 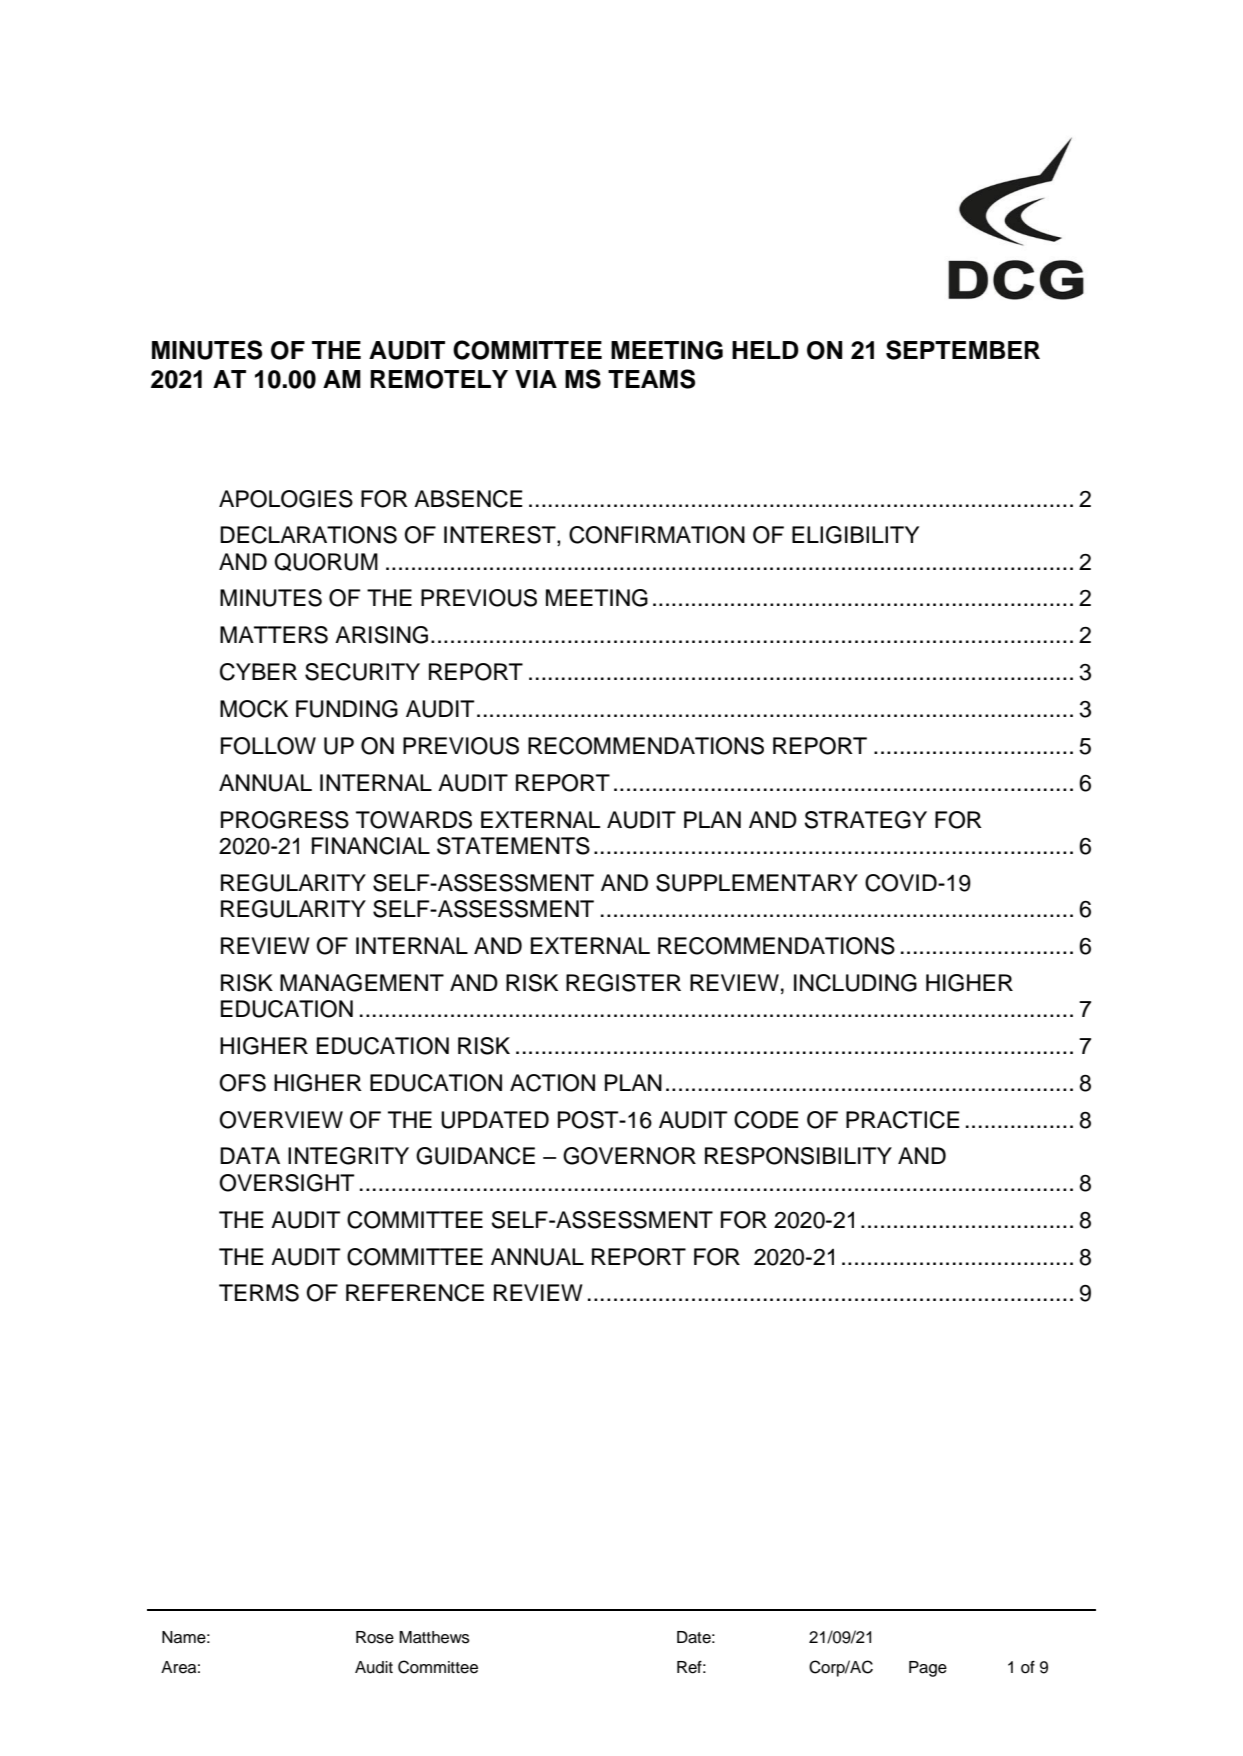 I want to click on Rose, so click(x=375, y=1637).
